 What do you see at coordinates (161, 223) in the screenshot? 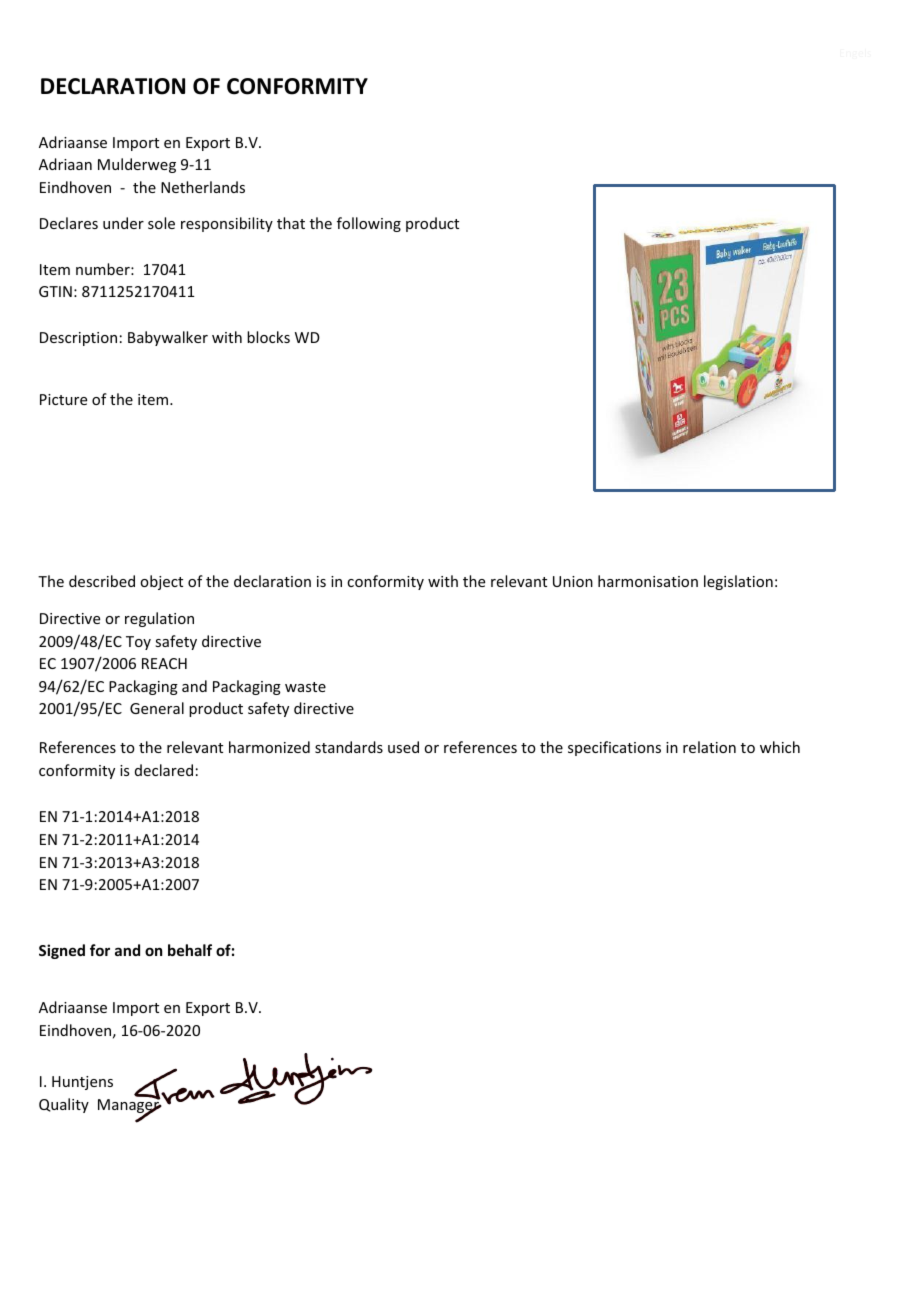
I see `sole` at bounding box center [161, 223].
